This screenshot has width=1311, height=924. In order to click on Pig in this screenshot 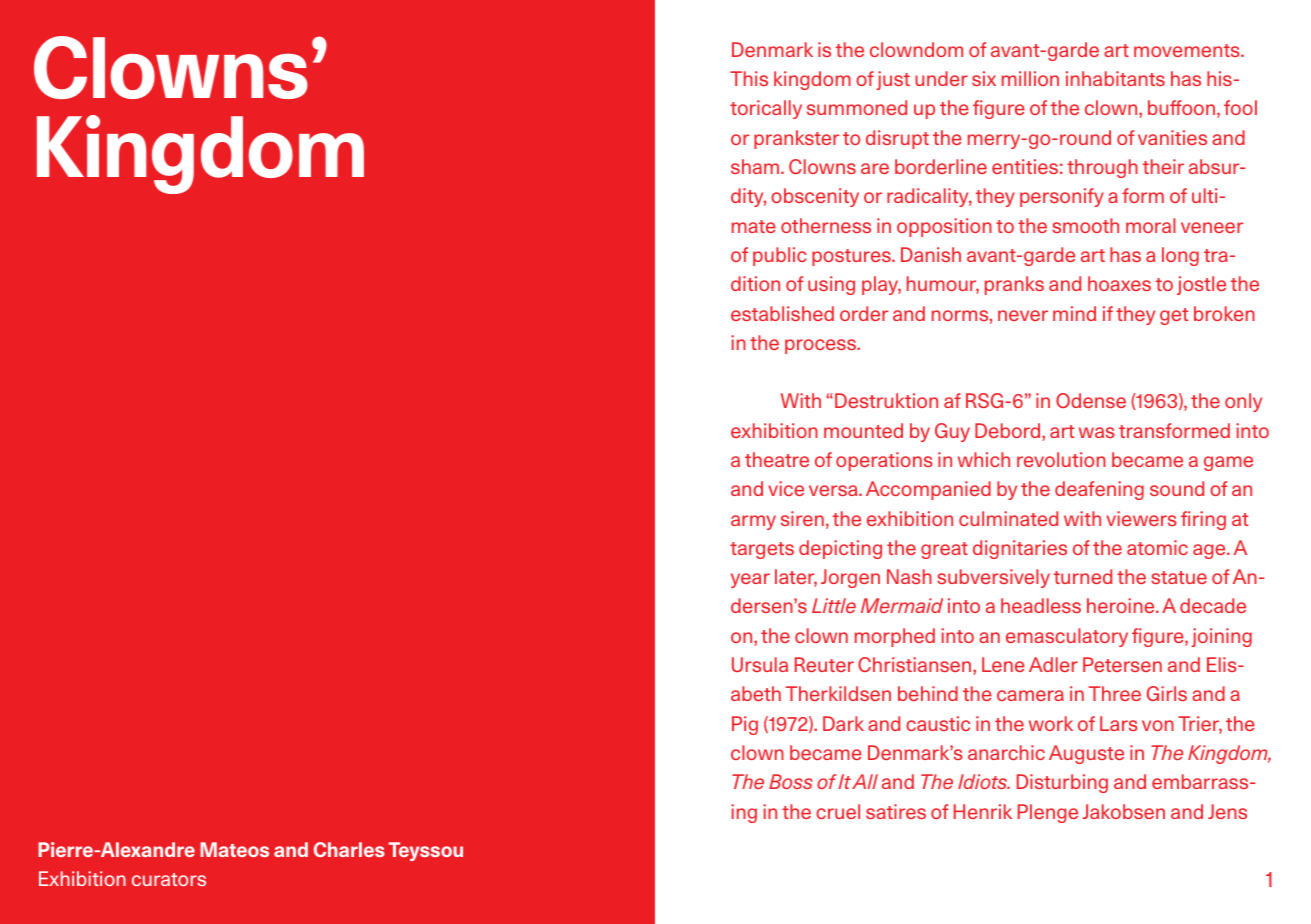, I will do `click(745, 725)`.
